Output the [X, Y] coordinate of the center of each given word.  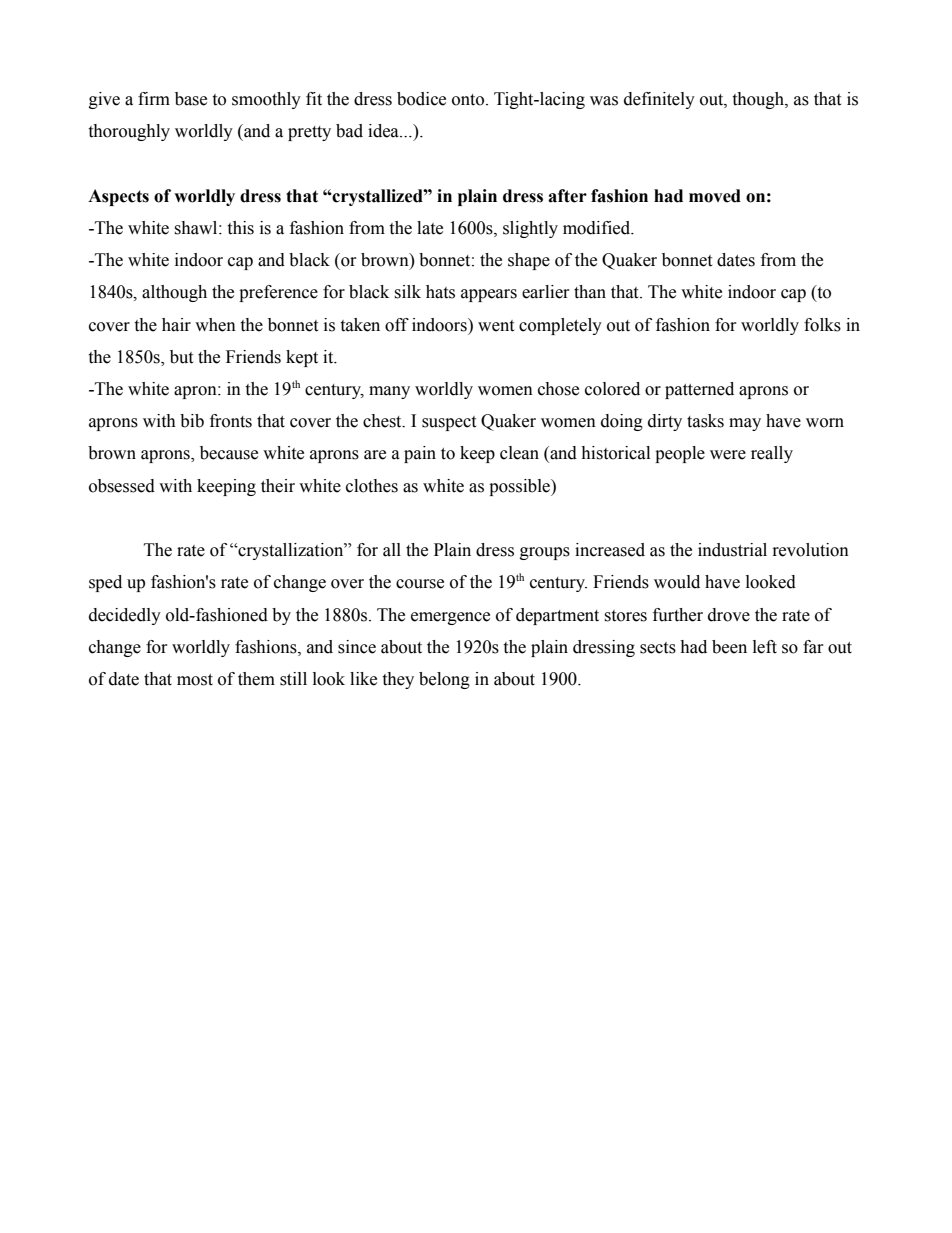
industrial [732, 550]
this [240, 228]
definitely [659, 100]
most [195, 680]
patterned [699, 390]
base [191, 99]
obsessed [122, 486]
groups [545, 553]
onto [469, 100]
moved [715, 196]
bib [192, 421]
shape [529, 261]
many [389, 392]
